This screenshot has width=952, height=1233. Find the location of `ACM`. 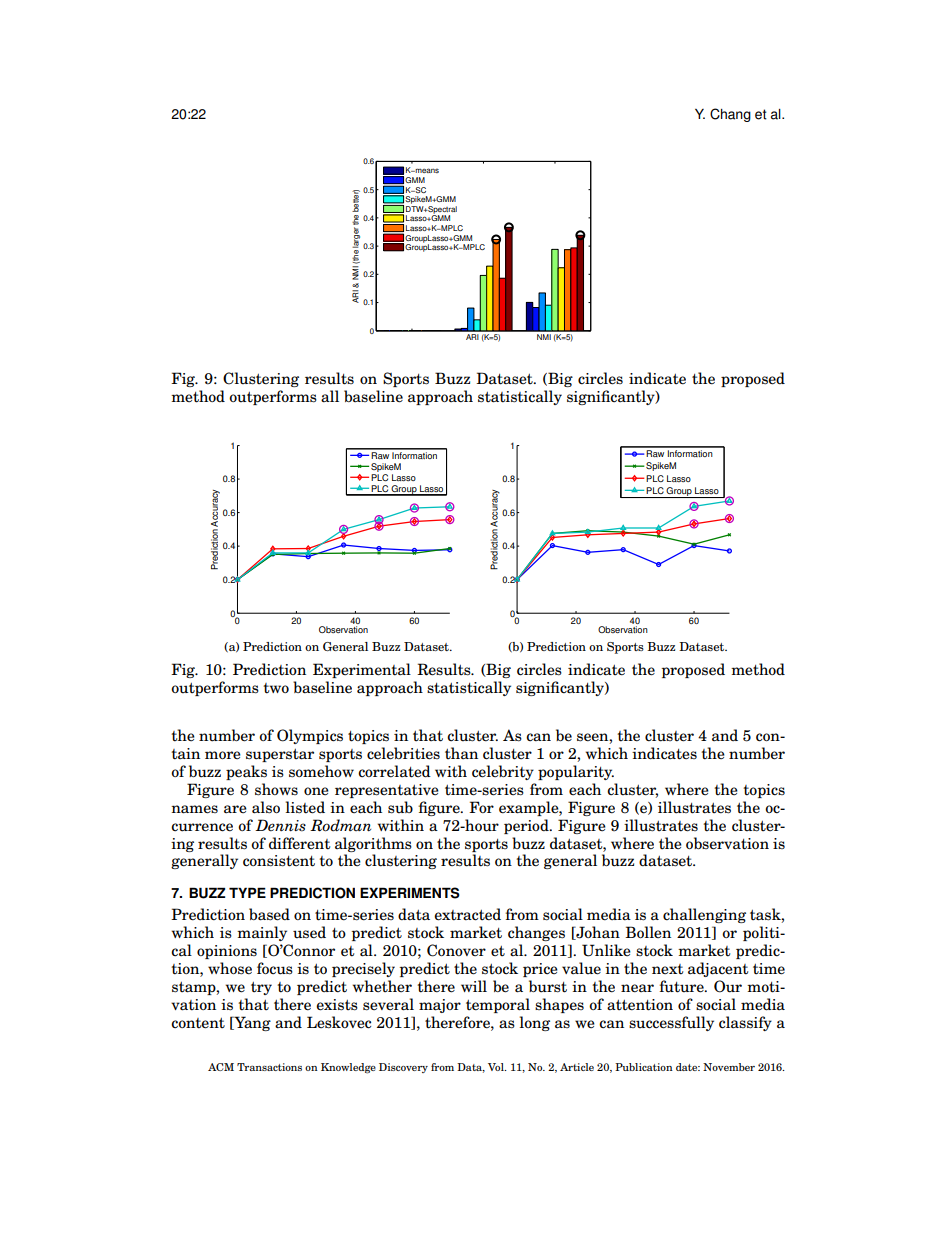

ACM is located at coordinates (221, 1067).
